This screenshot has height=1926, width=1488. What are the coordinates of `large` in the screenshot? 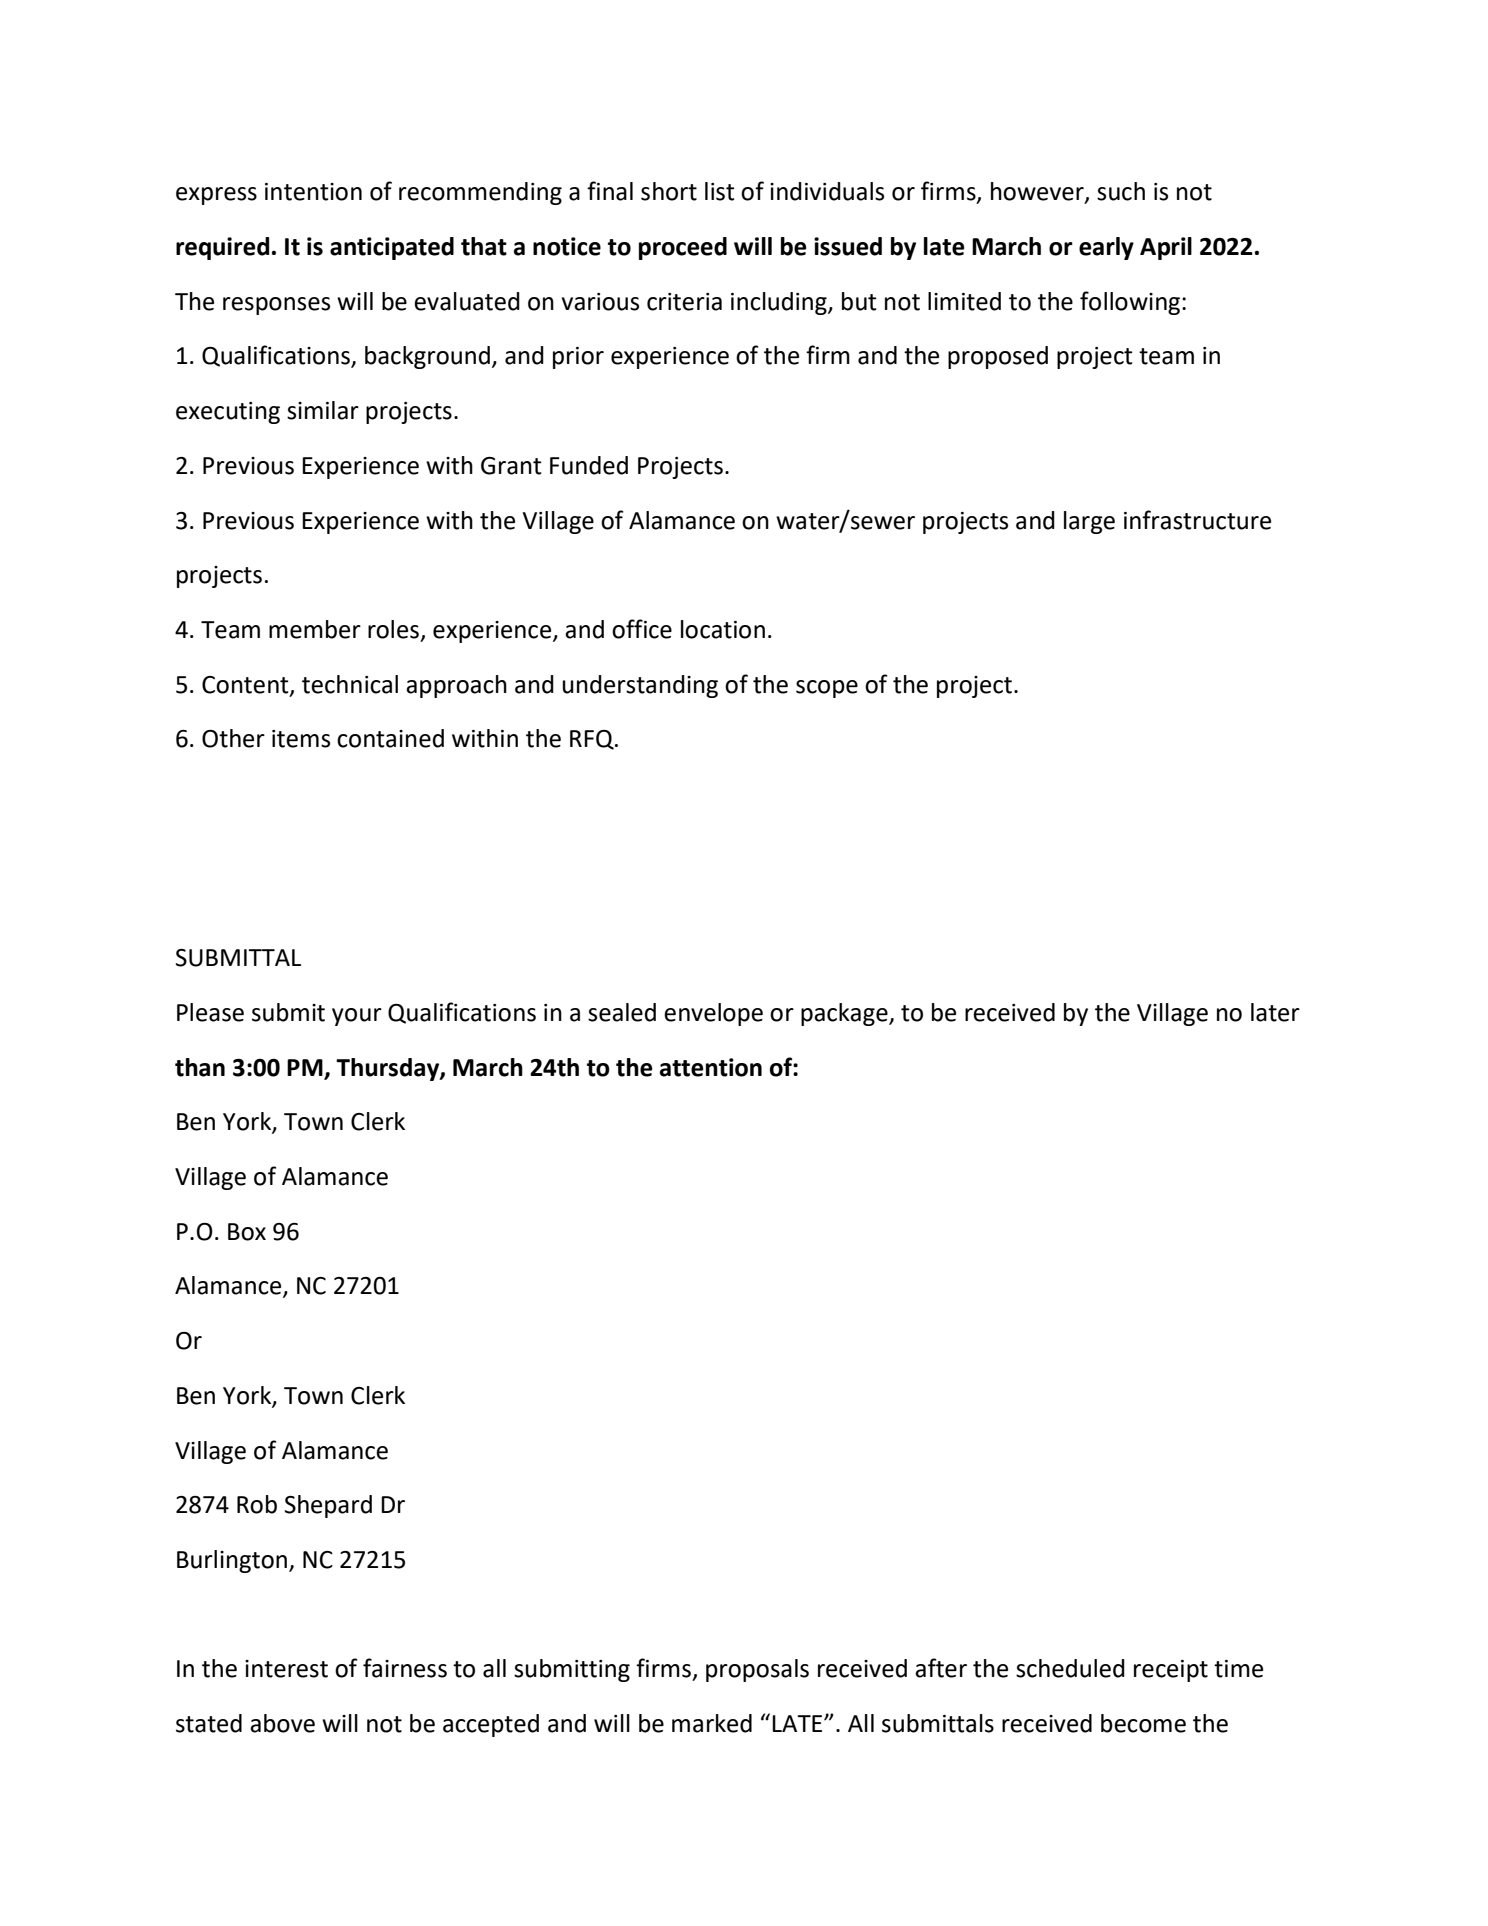 It's located at (1089, 522).
